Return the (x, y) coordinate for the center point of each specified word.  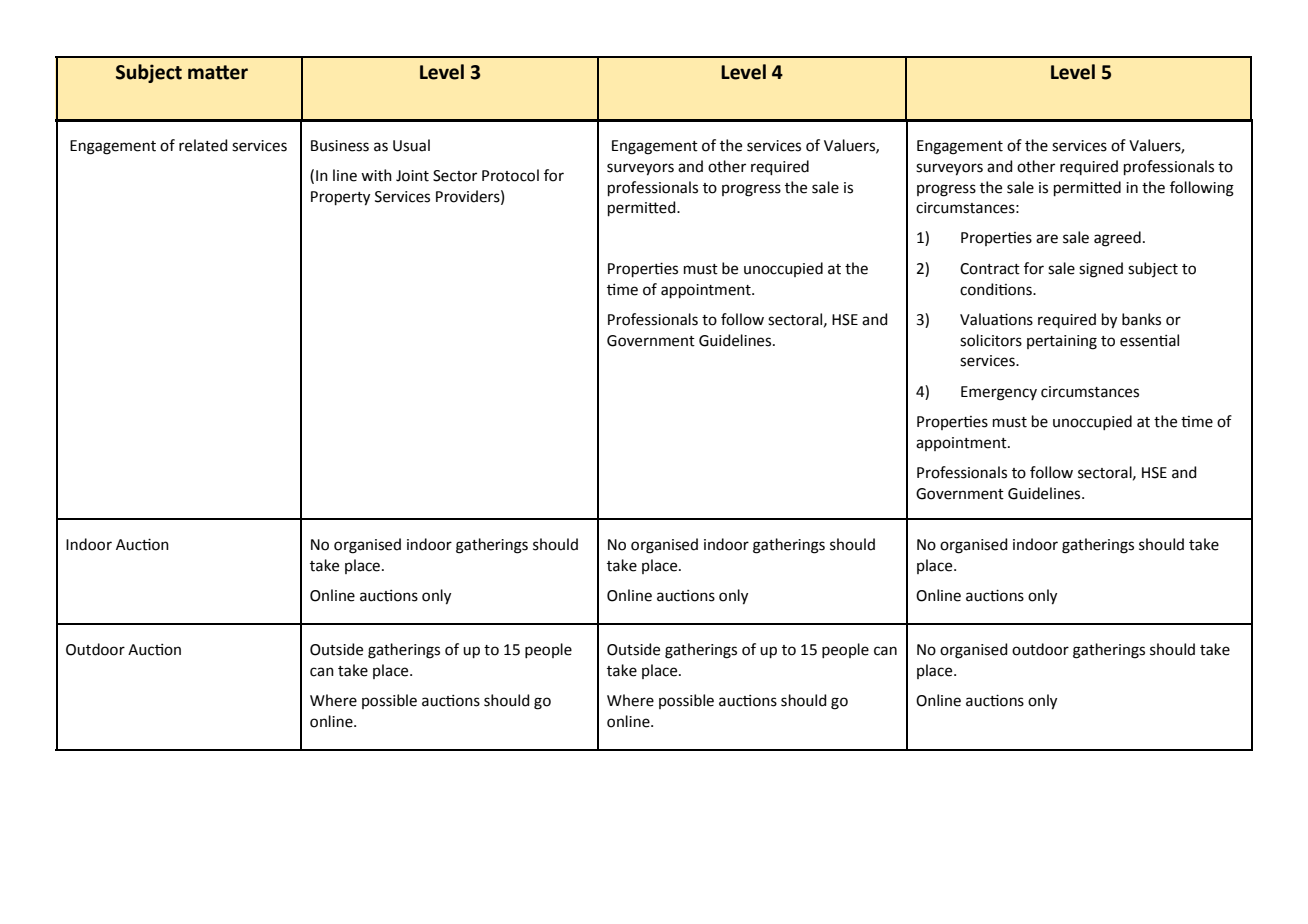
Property (340, 198)
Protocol (510, 175)
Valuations (996, 319)
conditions (997, 289)
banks (1141, 319)
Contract (990, 269)
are (1047, 239)
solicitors (991, 340)
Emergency (999, 393)
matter (218, 72)
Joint (412, 176)
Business (340, 146)
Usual (411, 145)
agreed (1117, 239)
